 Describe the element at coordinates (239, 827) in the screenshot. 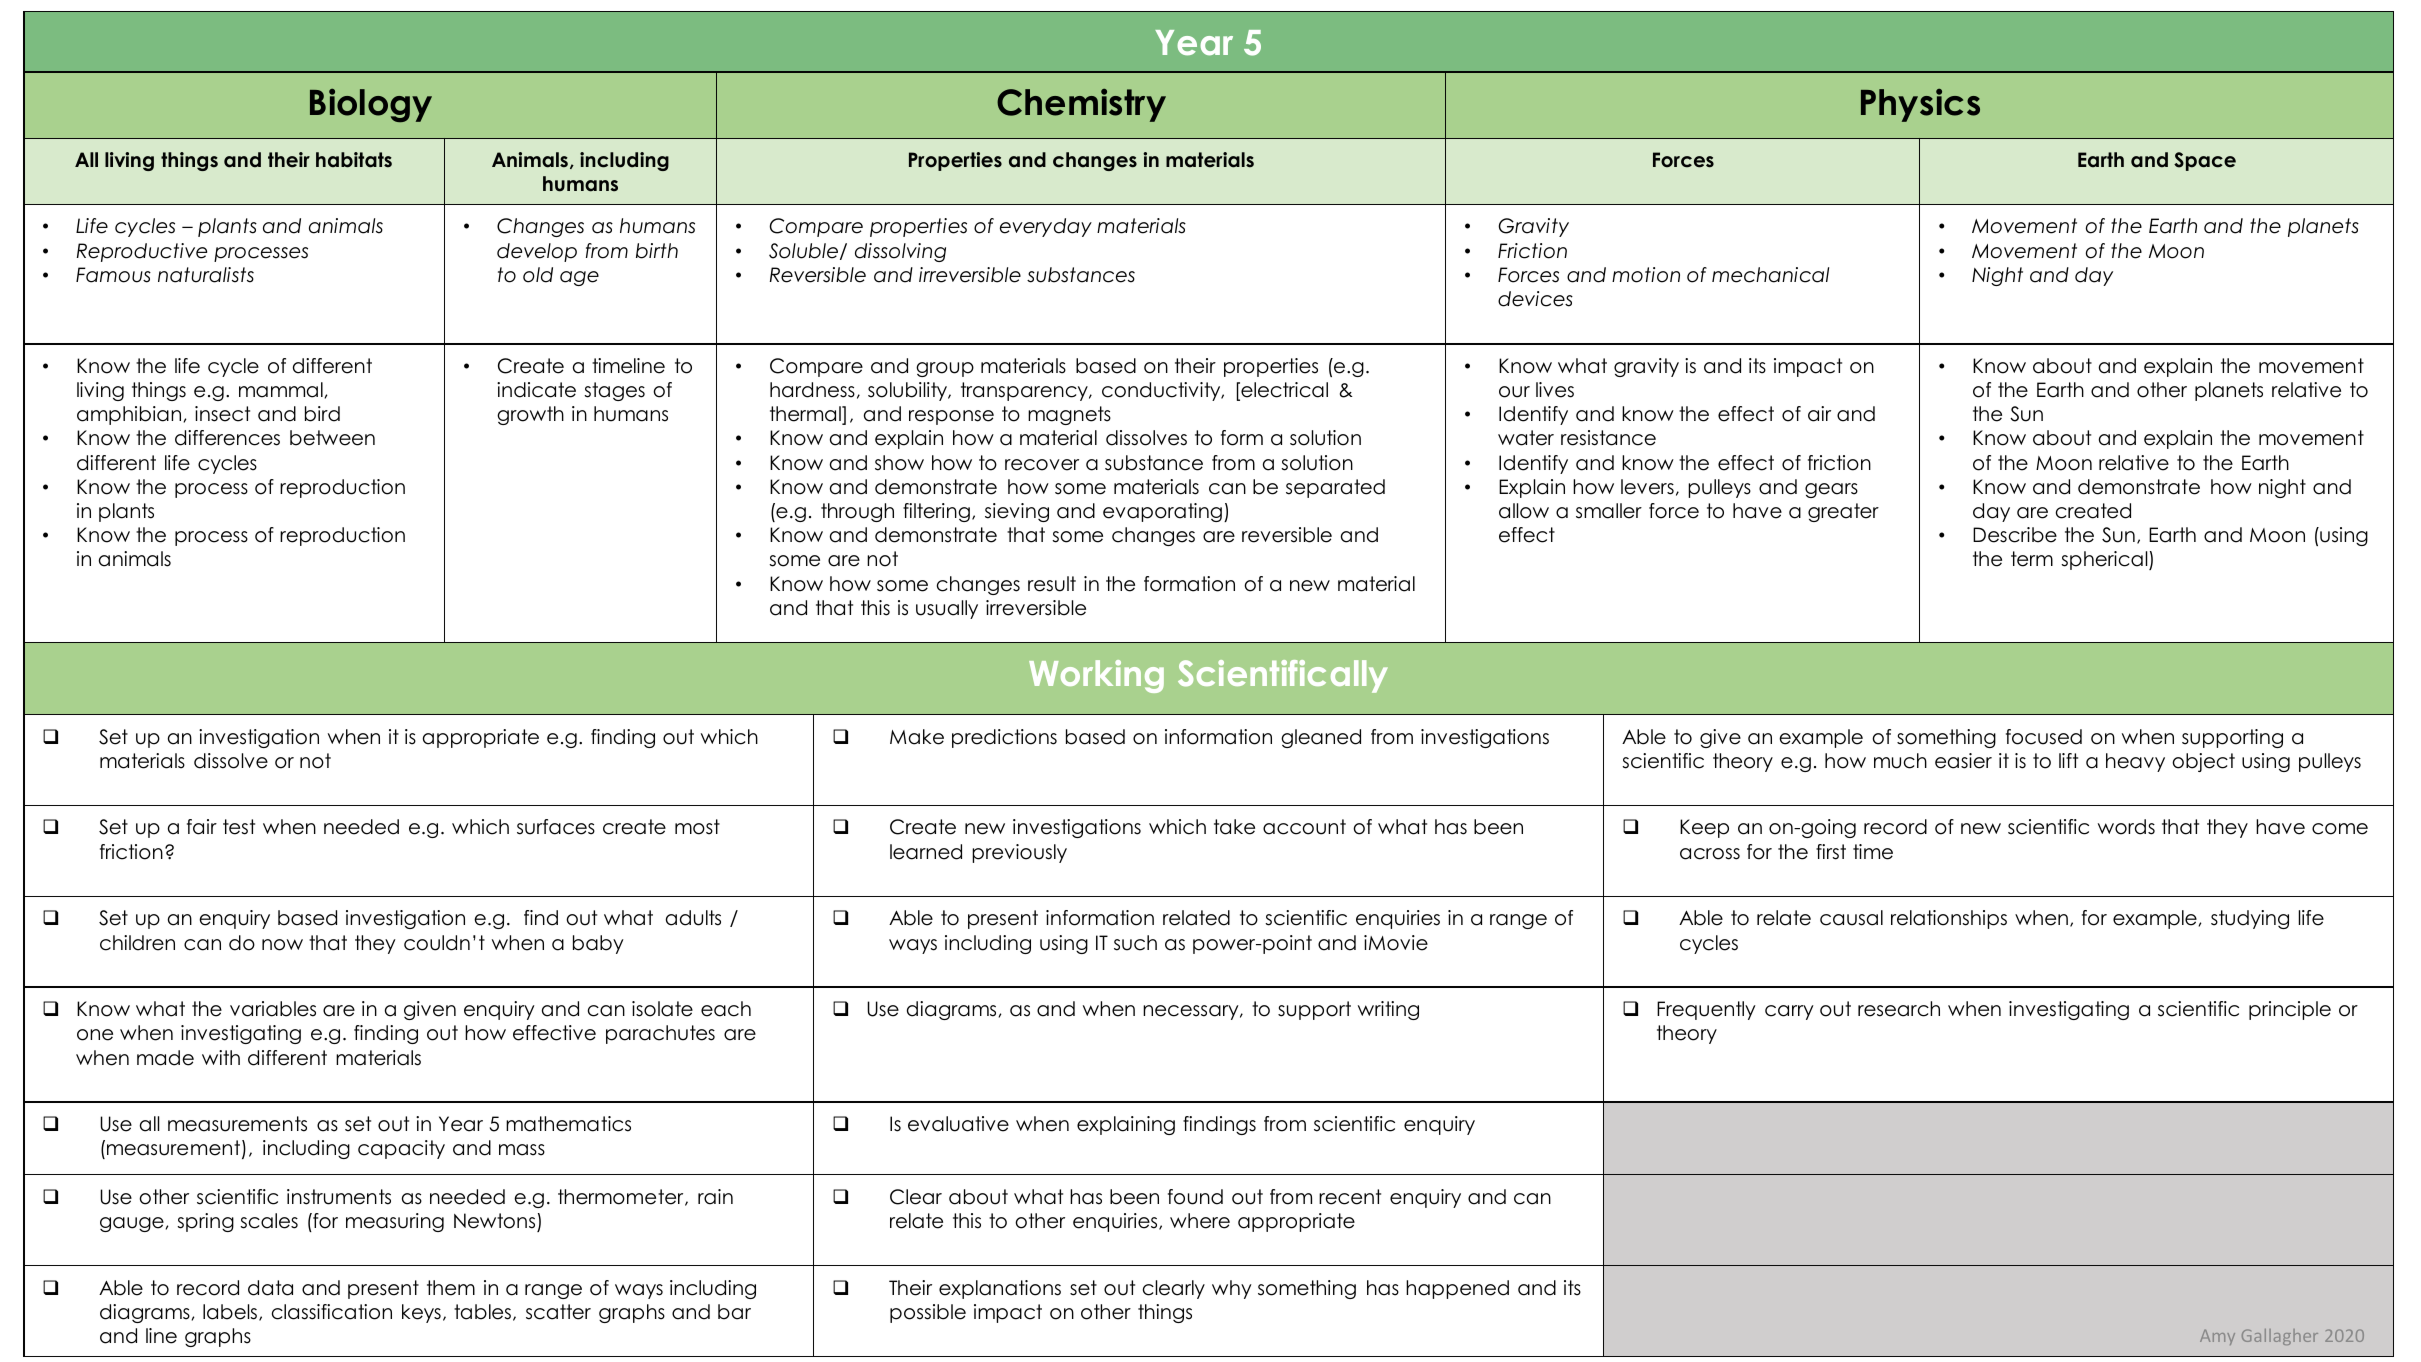

I see `test` at that location.
